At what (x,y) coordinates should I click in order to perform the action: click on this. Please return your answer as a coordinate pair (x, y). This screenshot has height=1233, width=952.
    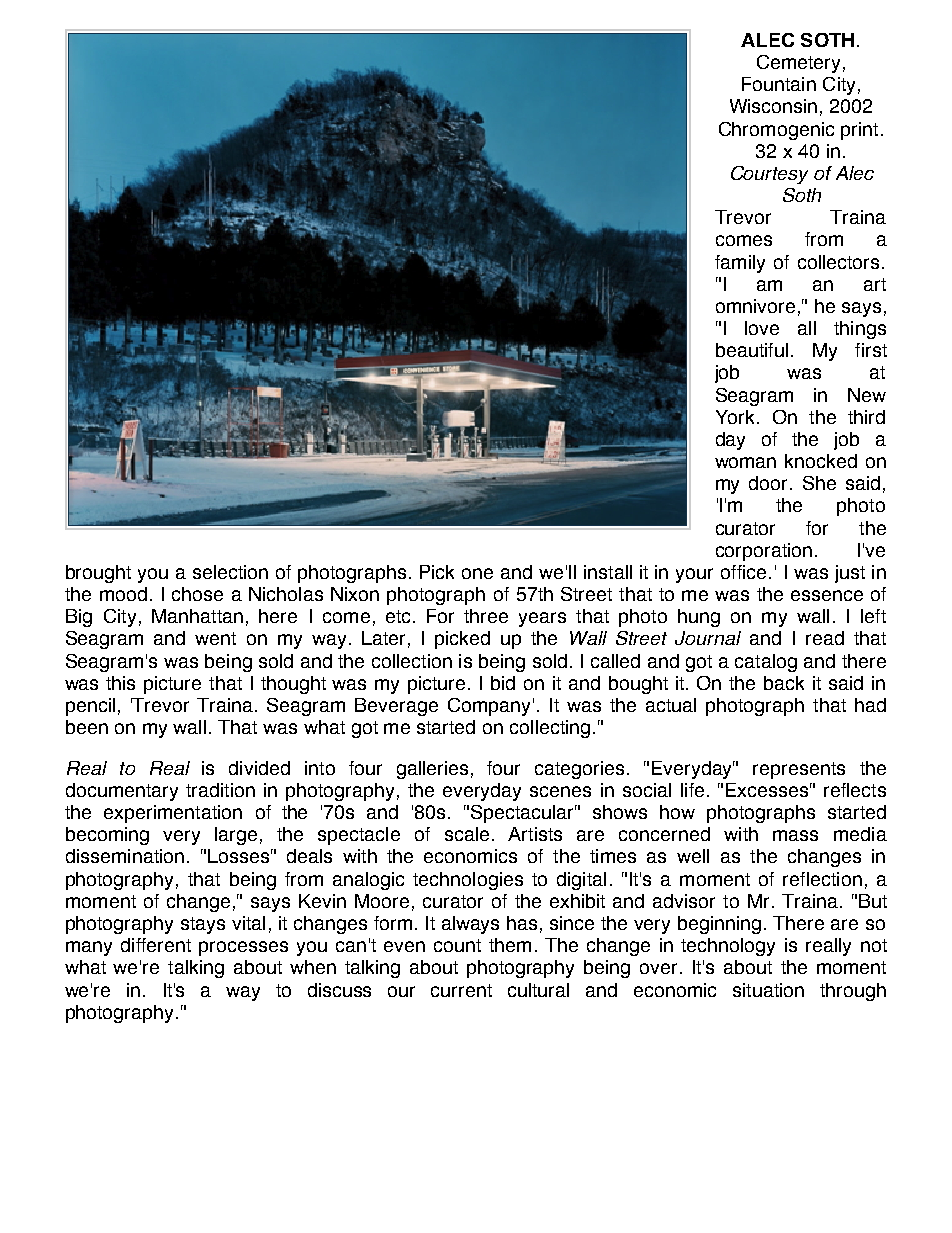
    Looking at the image, I should click on (120, 683).
